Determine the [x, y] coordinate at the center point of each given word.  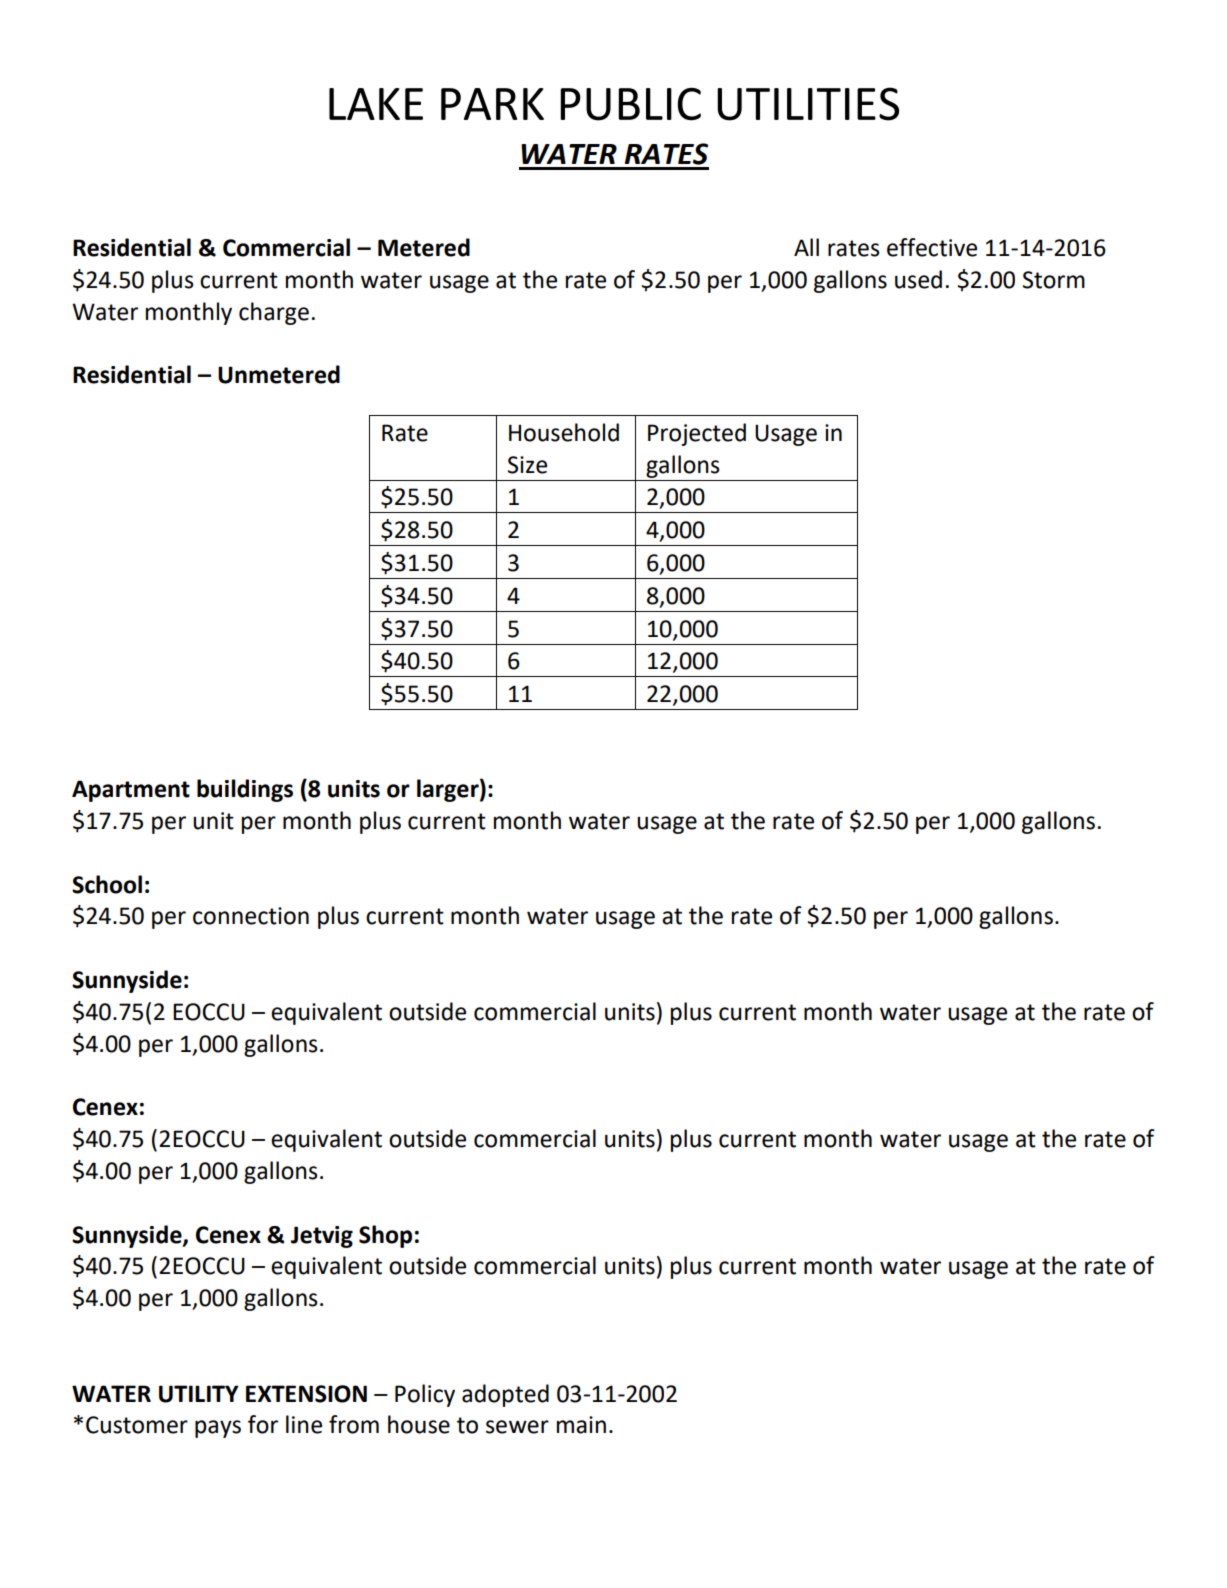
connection [251, 916]
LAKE [376, 104]
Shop [385, 1236]
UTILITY [199, 1394]
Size [527, 465]
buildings [245, 790]
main [581, 1425]
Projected [697, 434]
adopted [505, 1395]
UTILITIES [808, 104]
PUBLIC [631, 104]
